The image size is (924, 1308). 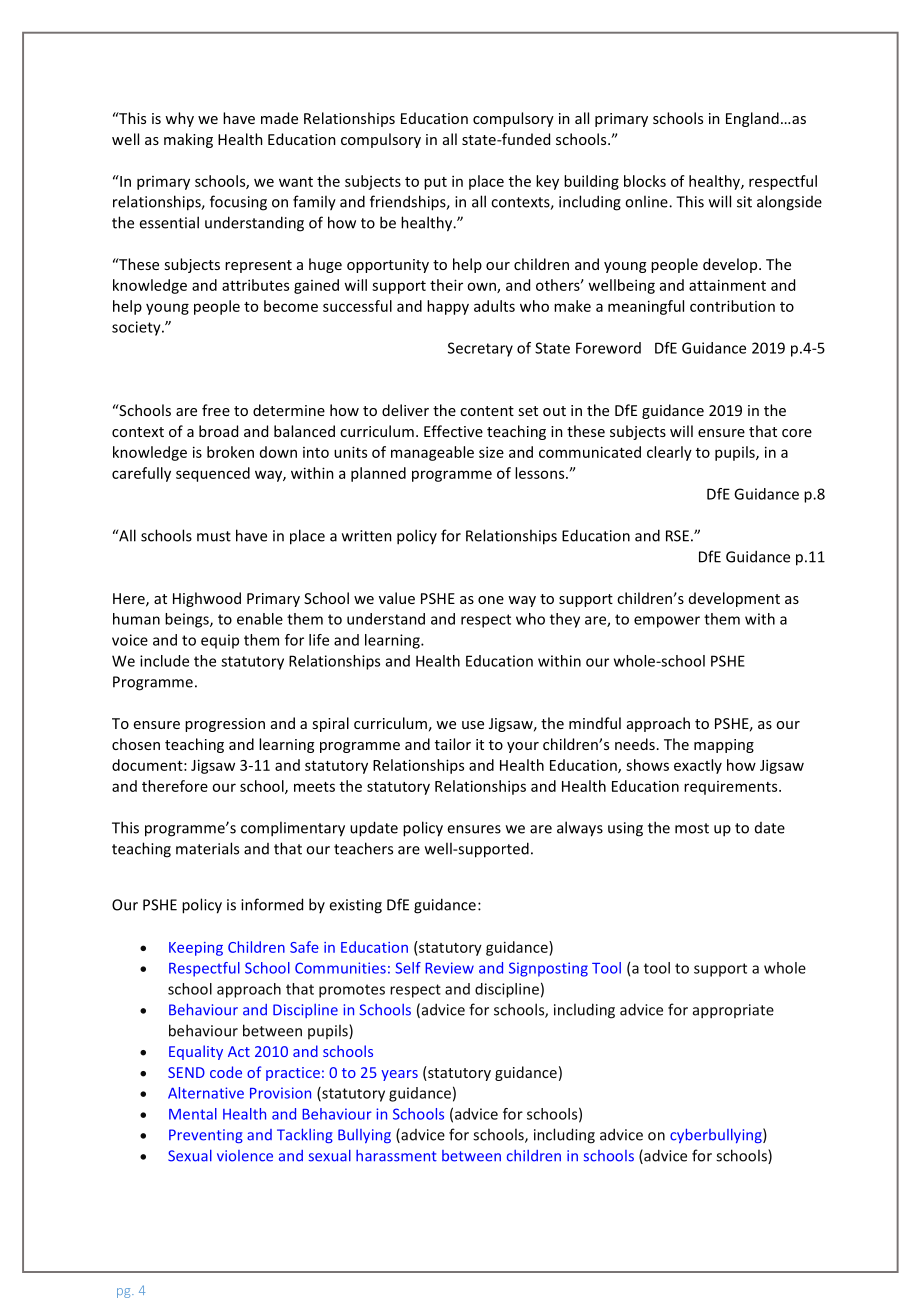 What do you see at coordinates (213, 474) in the document?
I see `sequenced` at bounding box center [213, 474].
